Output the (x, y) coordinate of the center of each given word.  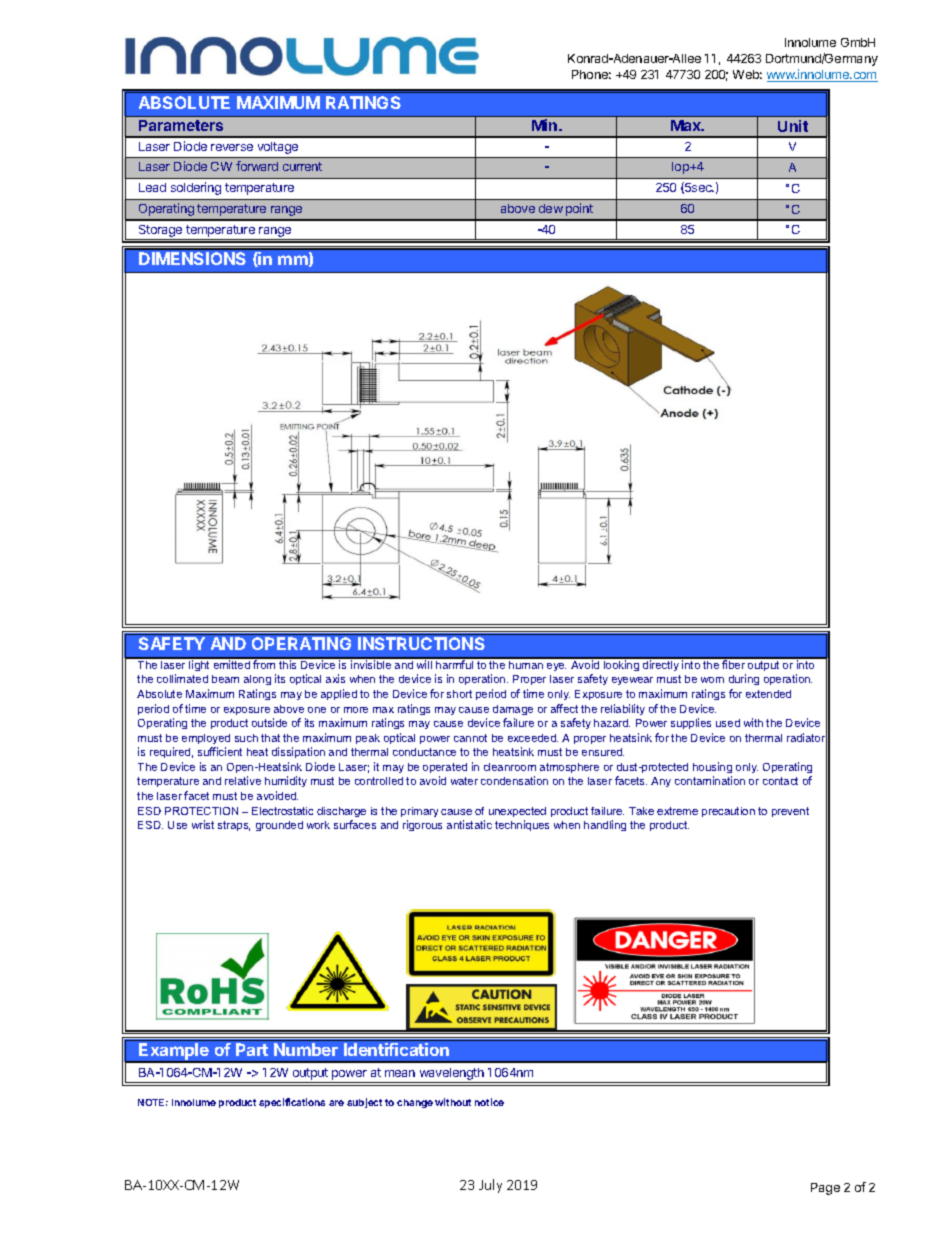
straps (234, 826)
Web (747, 74)
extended (768, 694)
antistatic (469, 824)
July (490, 1186)
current (302, 166)
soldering (196, 188)
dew (551, 208)
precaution (728, 812)
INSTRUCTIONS (421, 643)
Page (825, 1189)
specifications (292, 1103)
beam (225, 679)
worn (712, 680)
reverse (232, 147)
